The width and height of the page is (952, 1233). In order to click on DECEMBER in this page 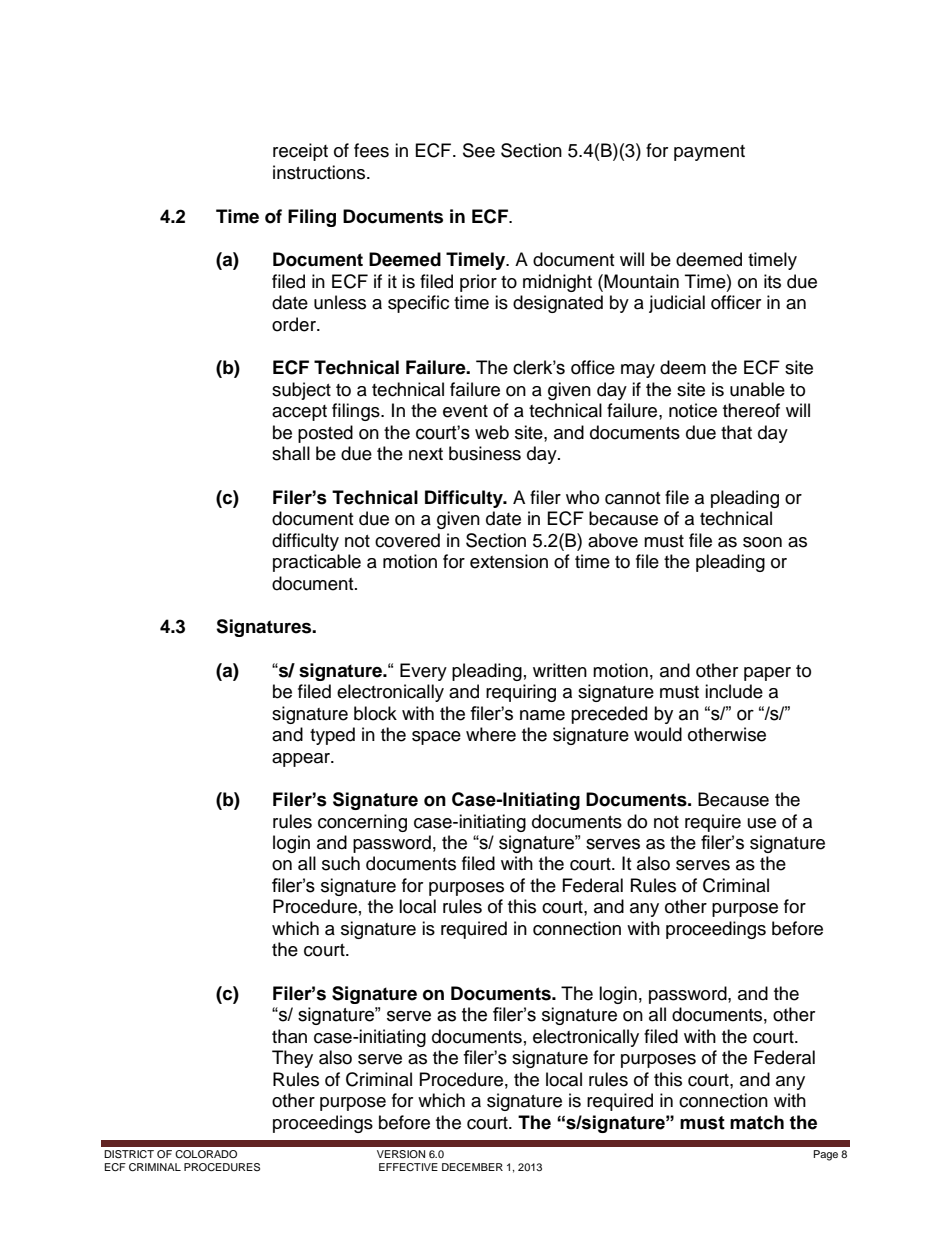, I will do `click(472, 1167)`.
